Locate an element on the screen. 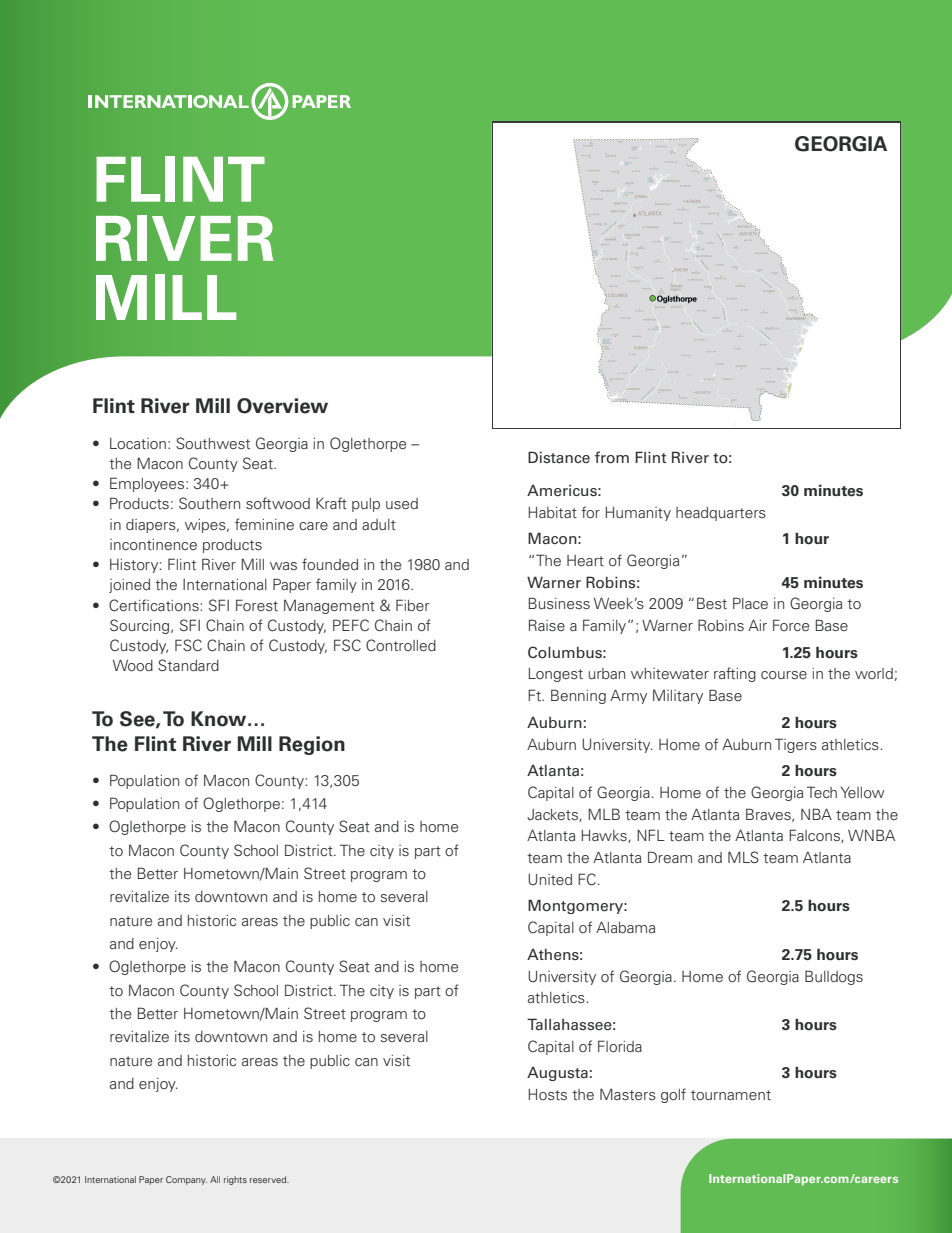 This screenshot has height=1233, width=952. course is located at coordinates (784, 675).
